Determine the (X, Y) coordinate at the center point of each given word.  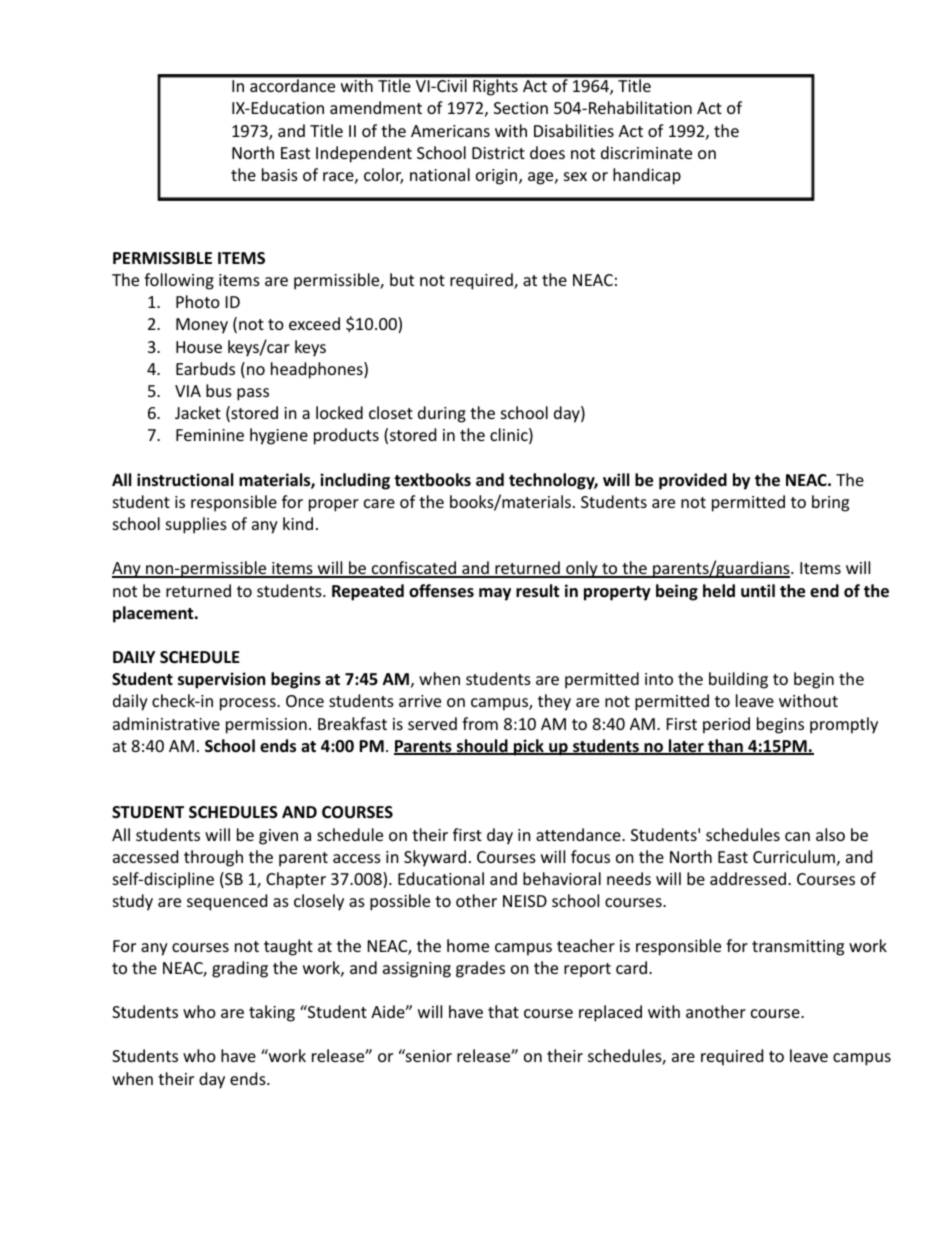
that (503, 1011)
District (498, 153)
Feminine (210, 435)
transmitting (798, 948)
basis (280, 174)
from (480, 723)
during (442, 414)
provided (693, 481)
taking (272, 1013)
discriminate (646, 152)
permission (266, 726)
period (726, 725)
